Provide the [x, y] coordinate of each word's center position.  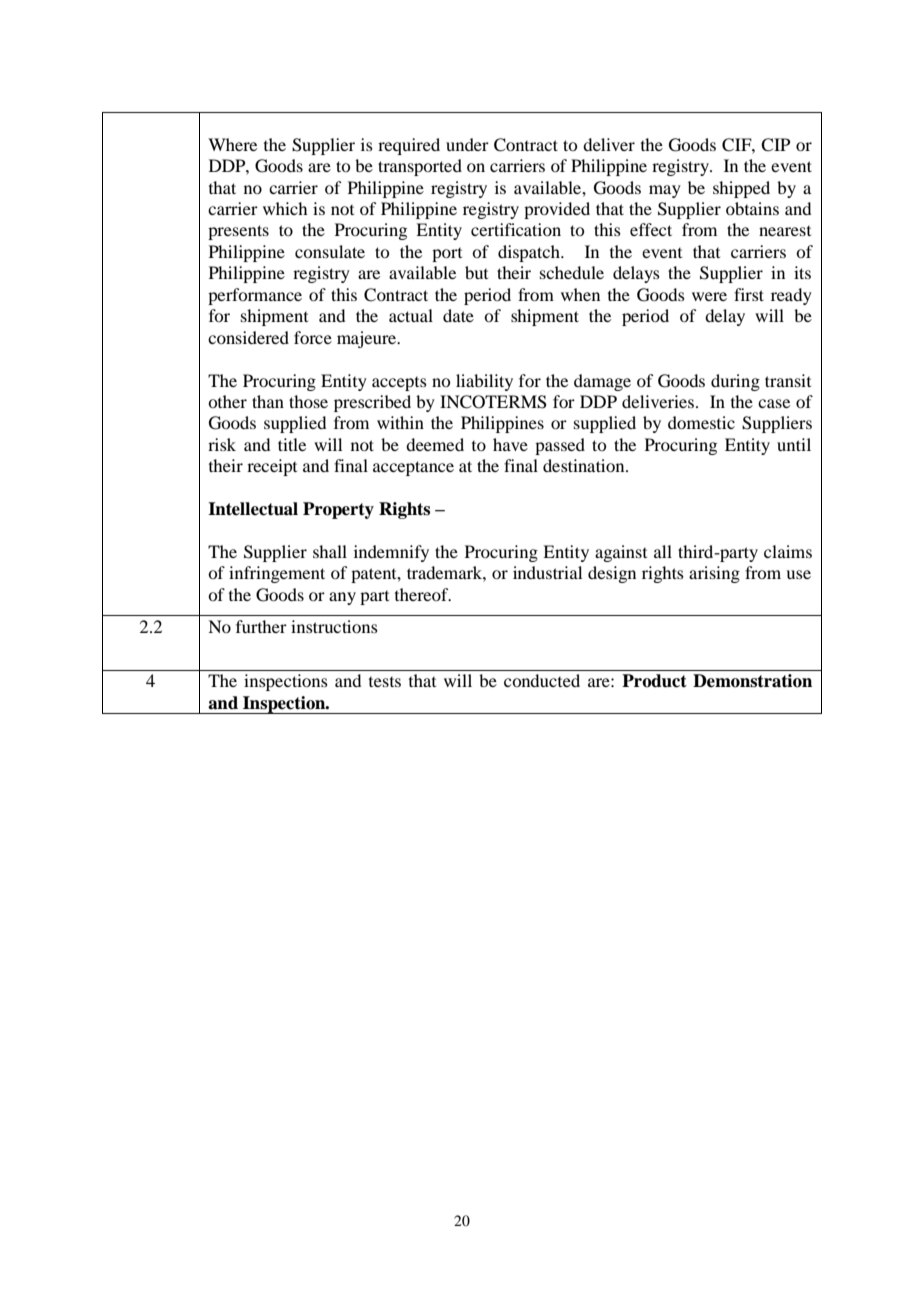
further [261, 626]
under [467, 144]
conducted [542, 680]
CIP [775, 145]
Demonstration [752, 681]
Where [232, 144]
